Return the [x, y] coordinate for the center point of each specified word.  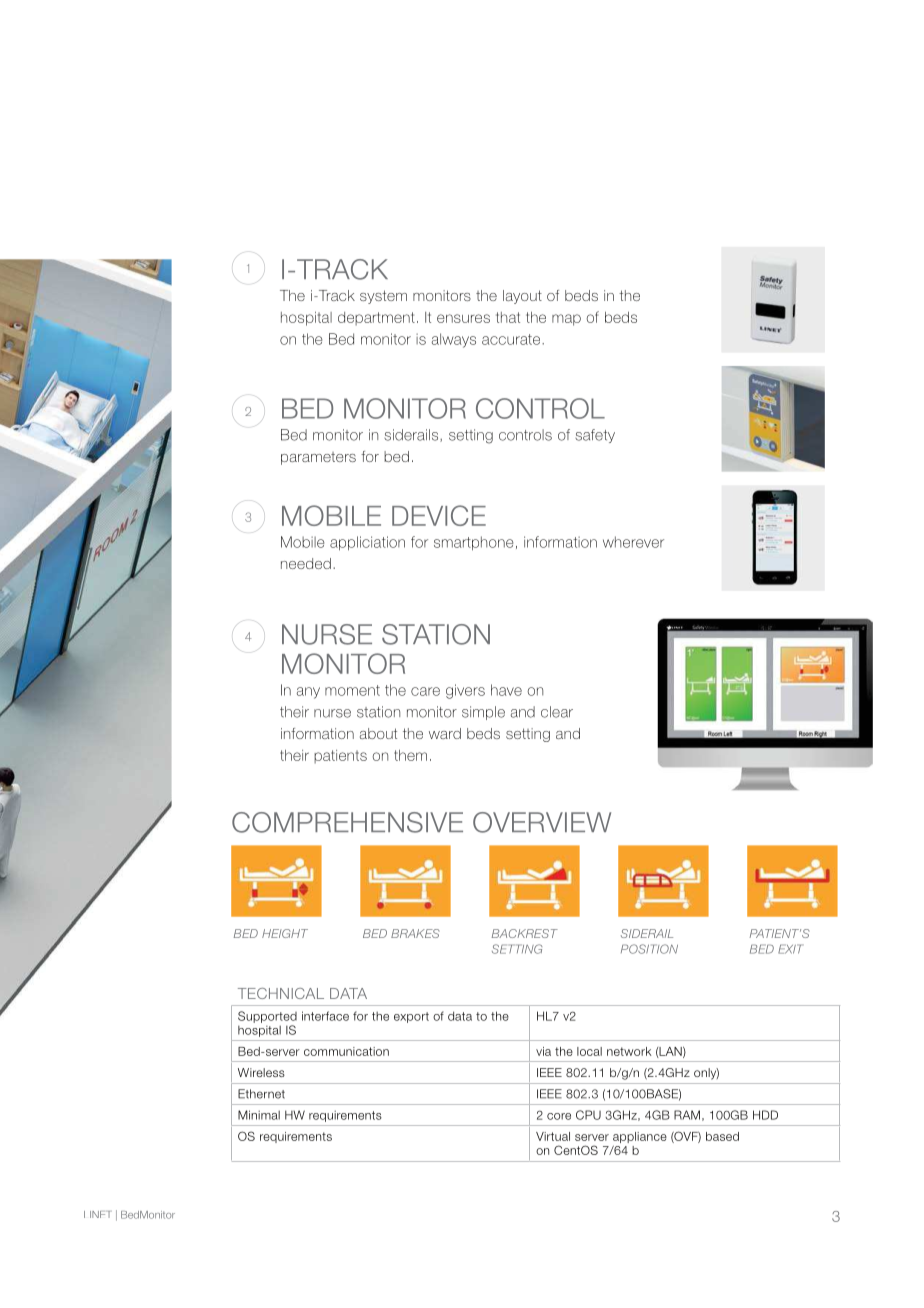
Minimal [259, 1115]
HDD [765, 1115]
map [566, 320]
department [376, 319]
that [508, 317]
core [559, 1116]
